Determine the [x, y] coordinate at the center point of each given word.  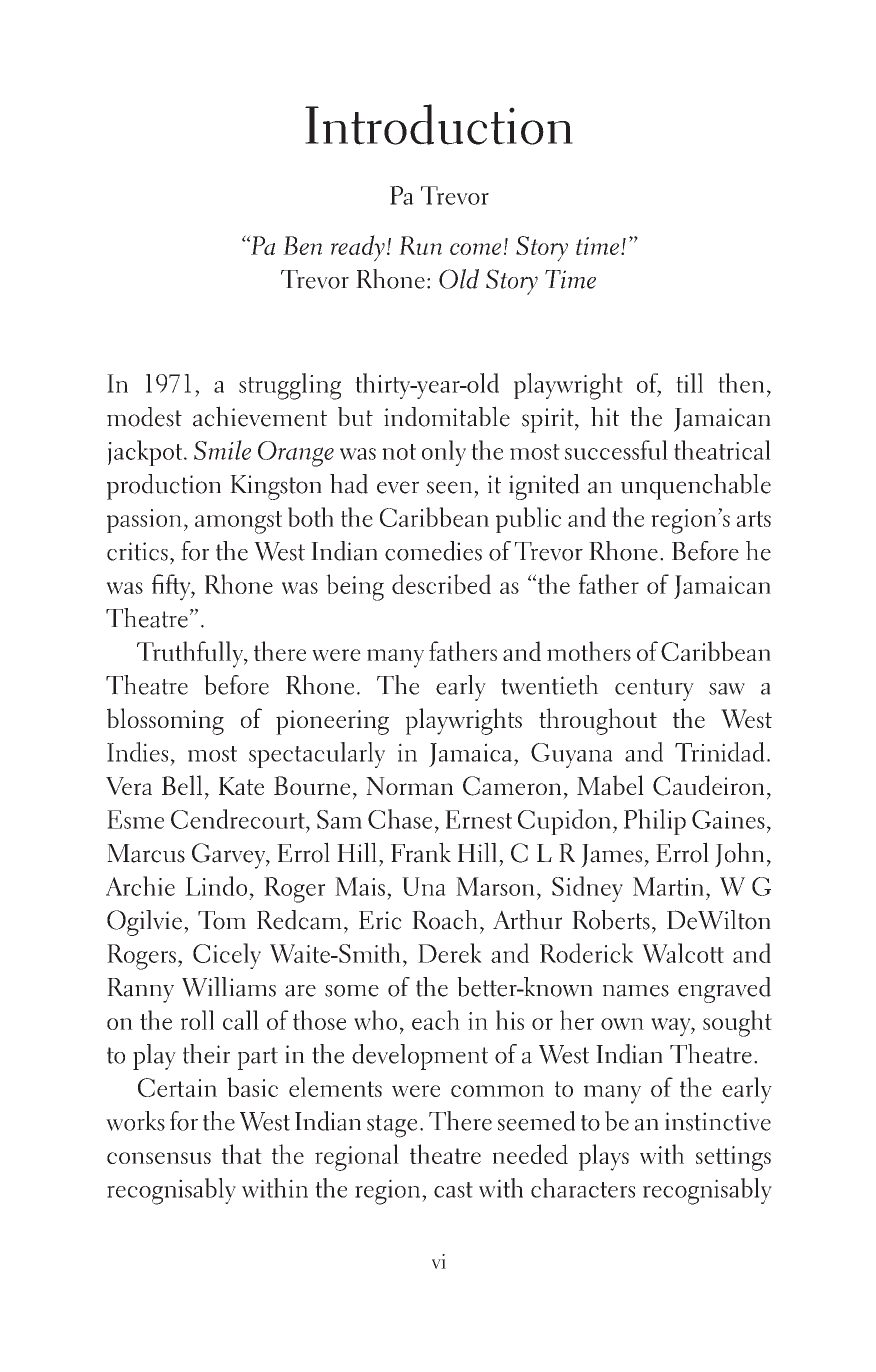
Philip [655, 822]
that [242, 1154]
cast [453, 1190]
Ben [302, 245]
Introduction [439, 124]
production [164, 487]
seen [449, 487]
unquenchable [696, 487]
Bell [182, 785]
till [689, 383]
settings [733, 1158]
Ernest [478, 819]
